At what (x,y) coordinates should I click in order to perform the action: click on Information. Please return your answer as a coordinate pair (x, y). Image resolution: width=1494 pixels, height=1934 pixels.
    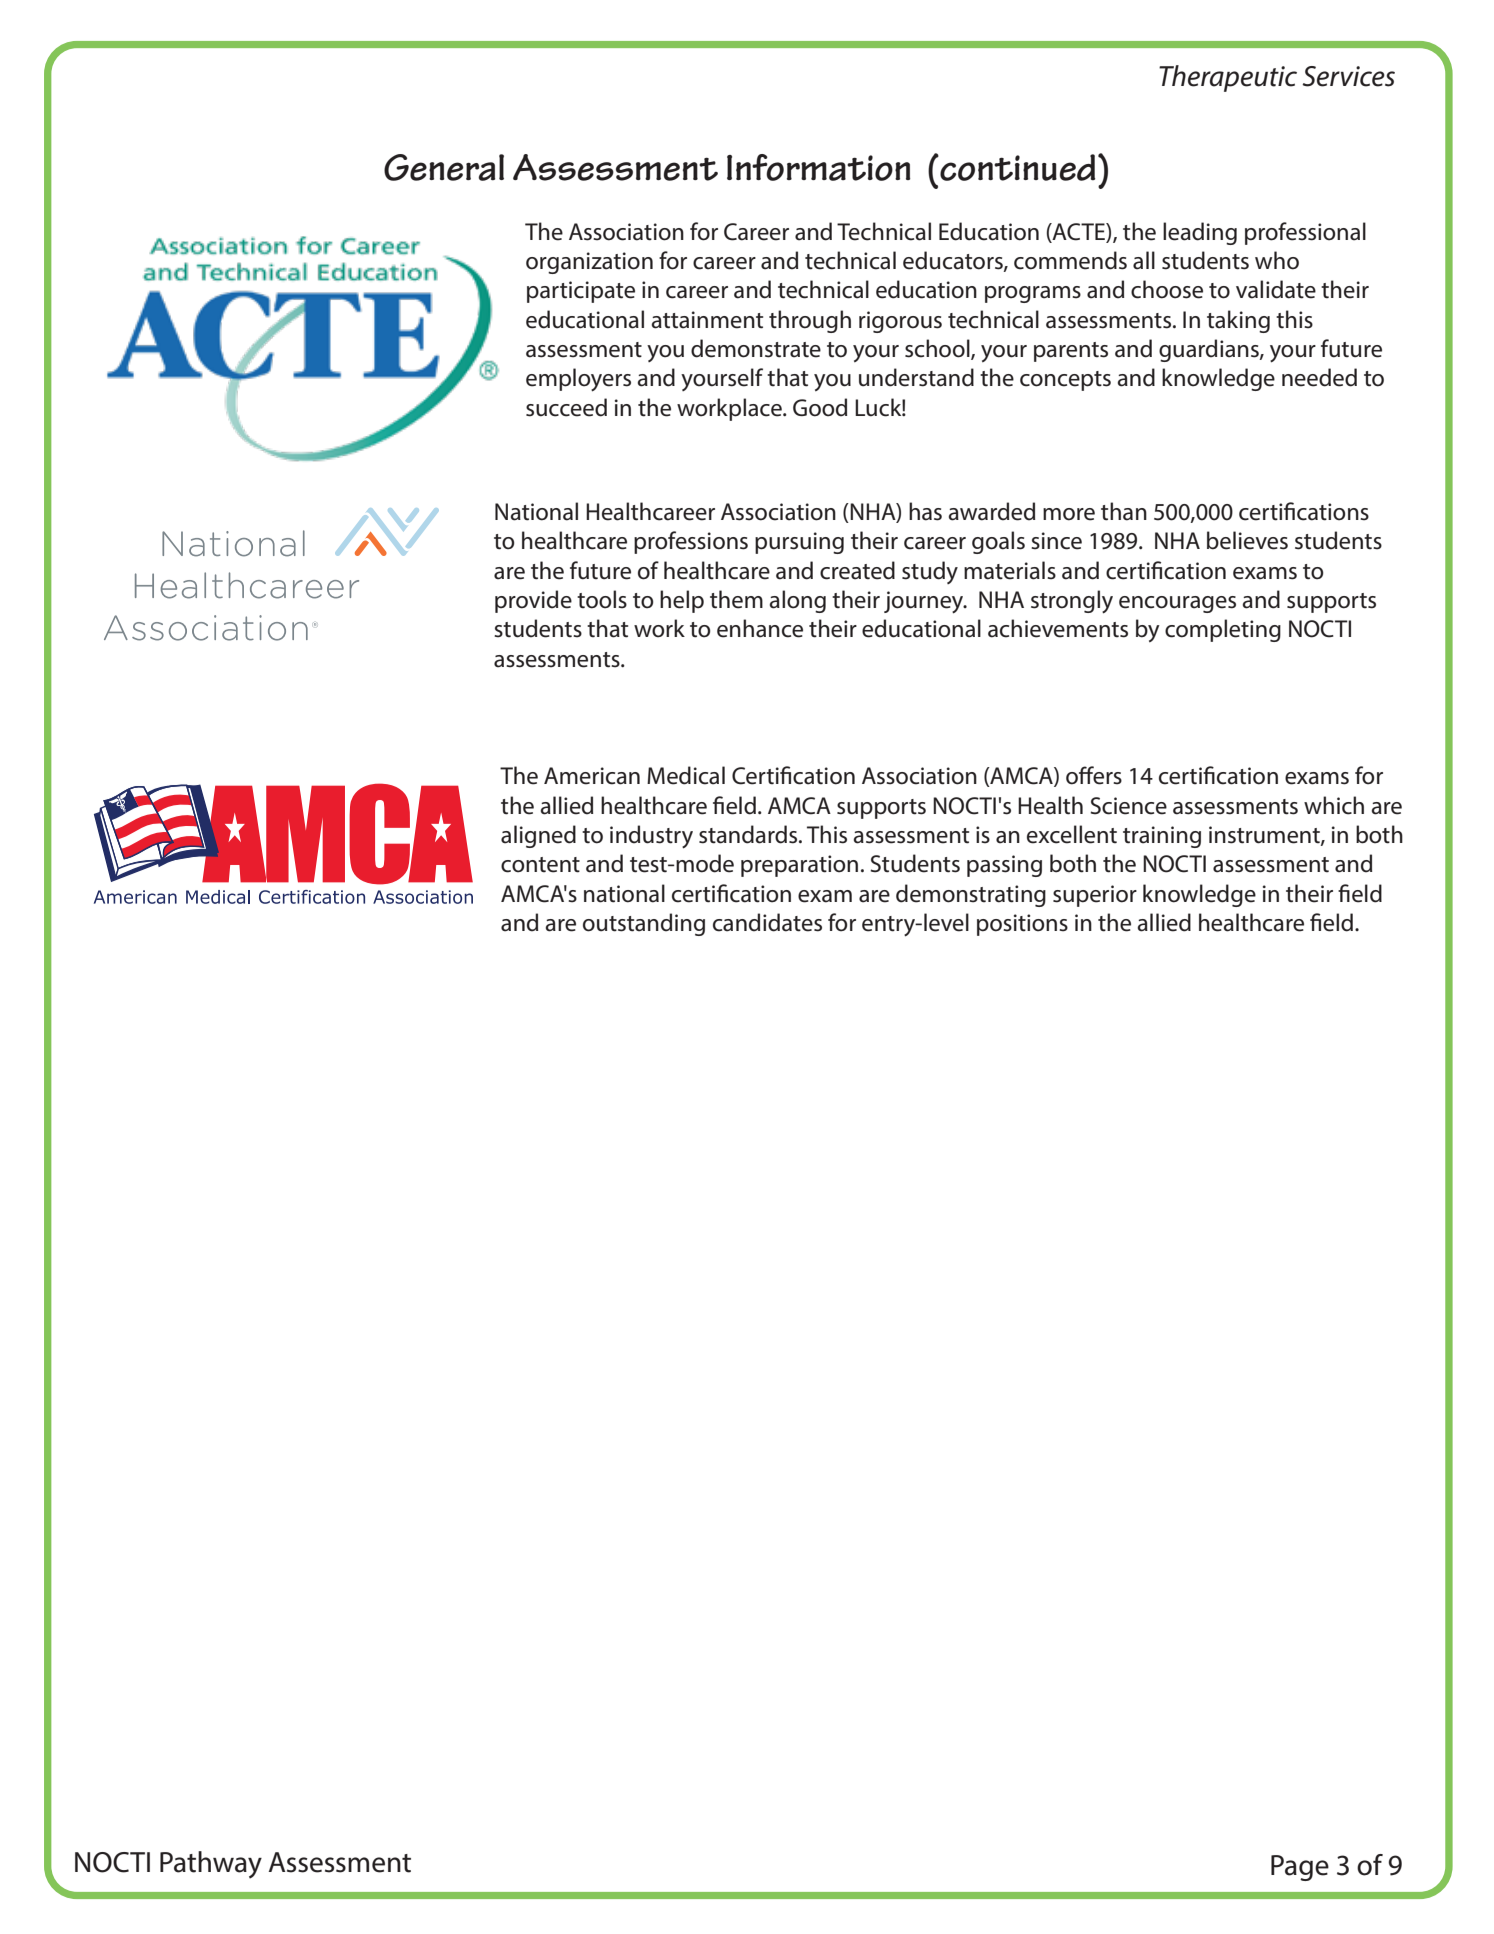
    Looking at the image, I should click on (819, 167).
